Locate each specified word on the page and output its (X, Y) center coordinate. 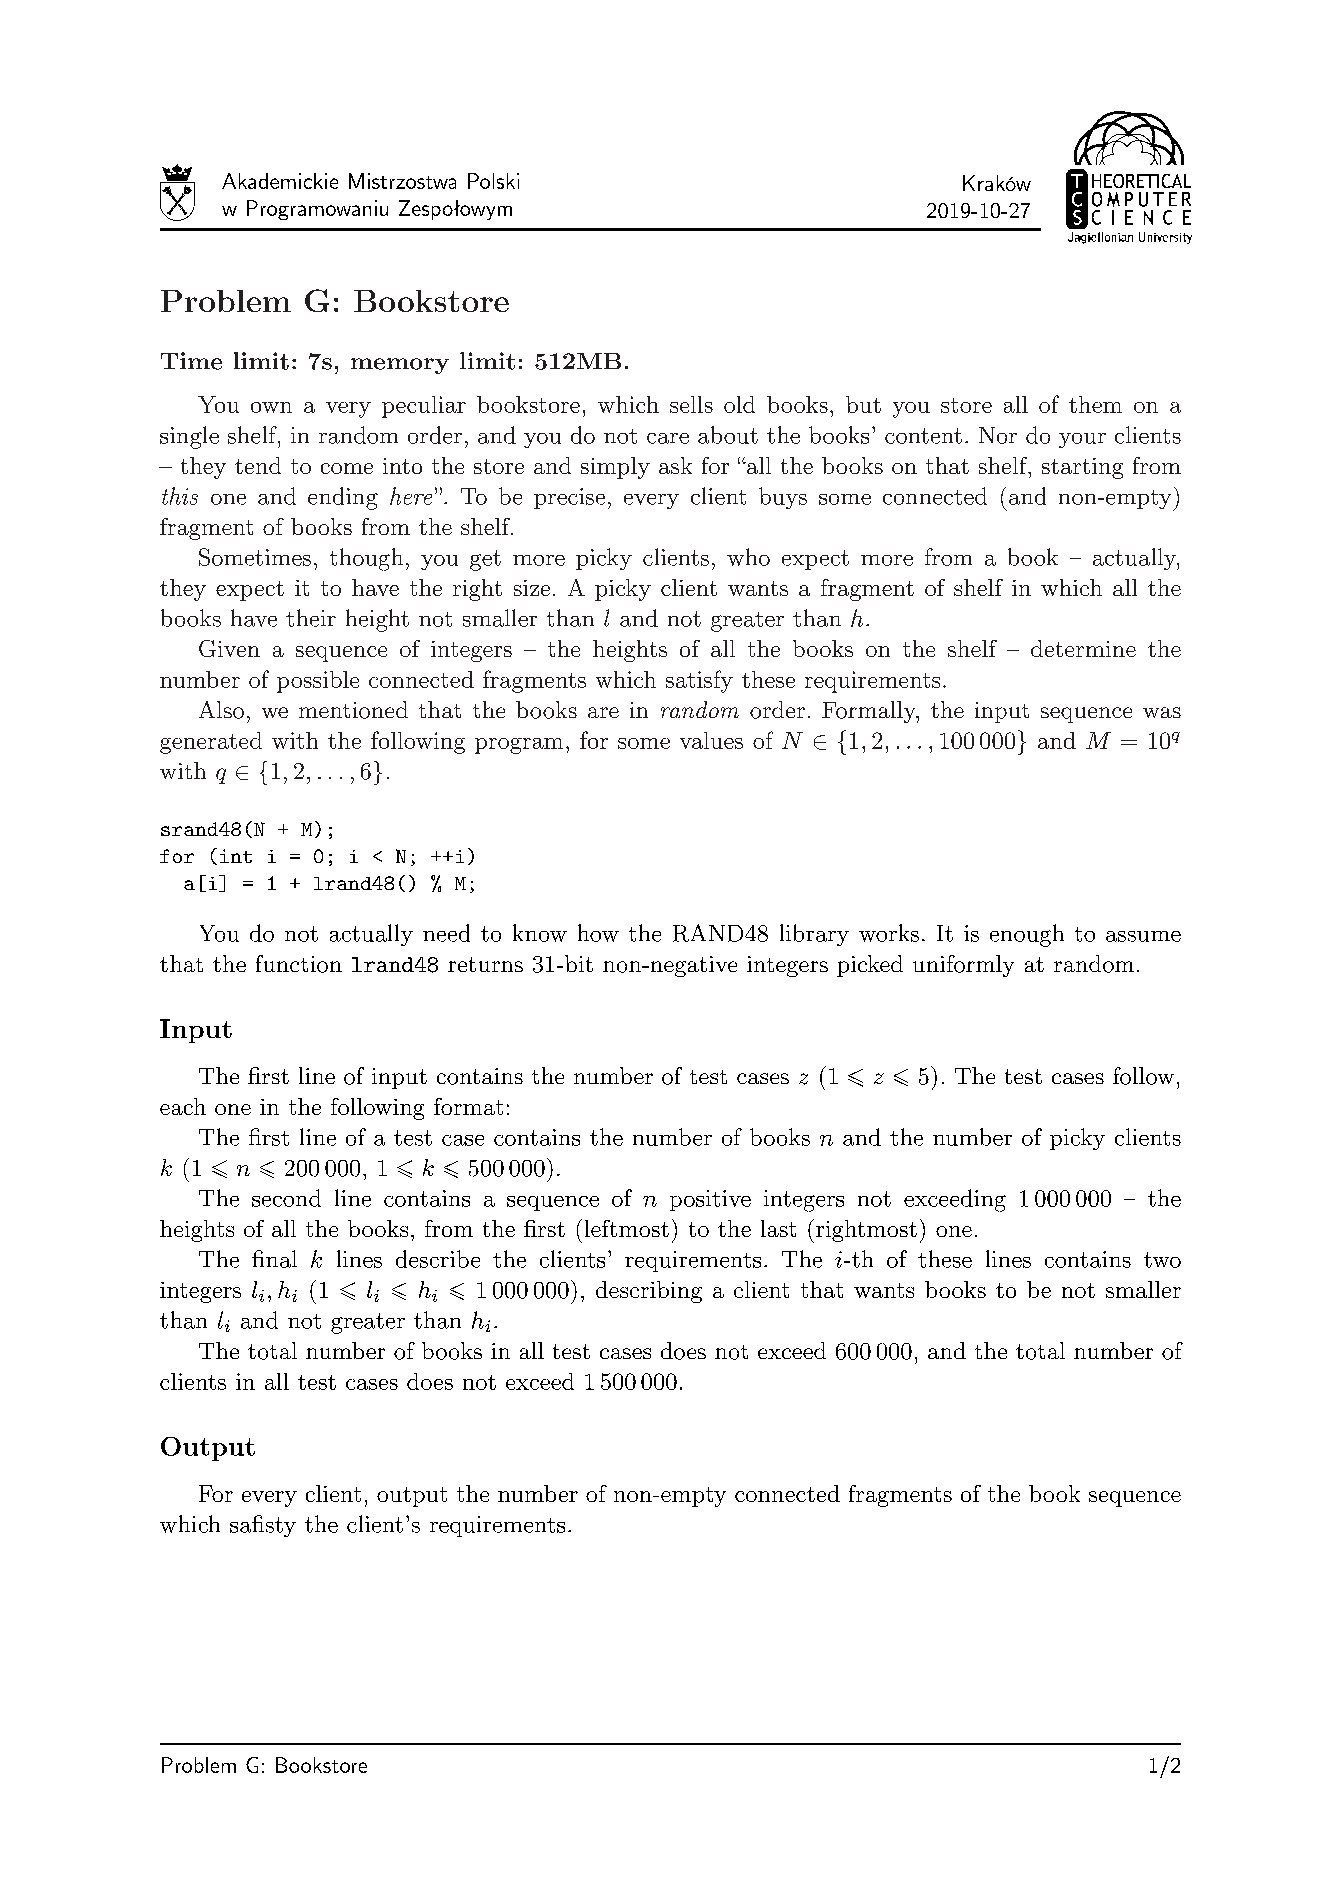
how (598, 933)
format (468, 1106)
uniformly (963, 966)
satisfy (699, 681)
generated (211, 743)
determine (1083, 648)
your (1082, 440)
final (274, 1259)
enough (1027, 935)
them (1095, 404)
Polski (493, 181)
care (668, 438)
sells (691, 404)
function (299, 964)
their (311, 618)
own (271, 407)
